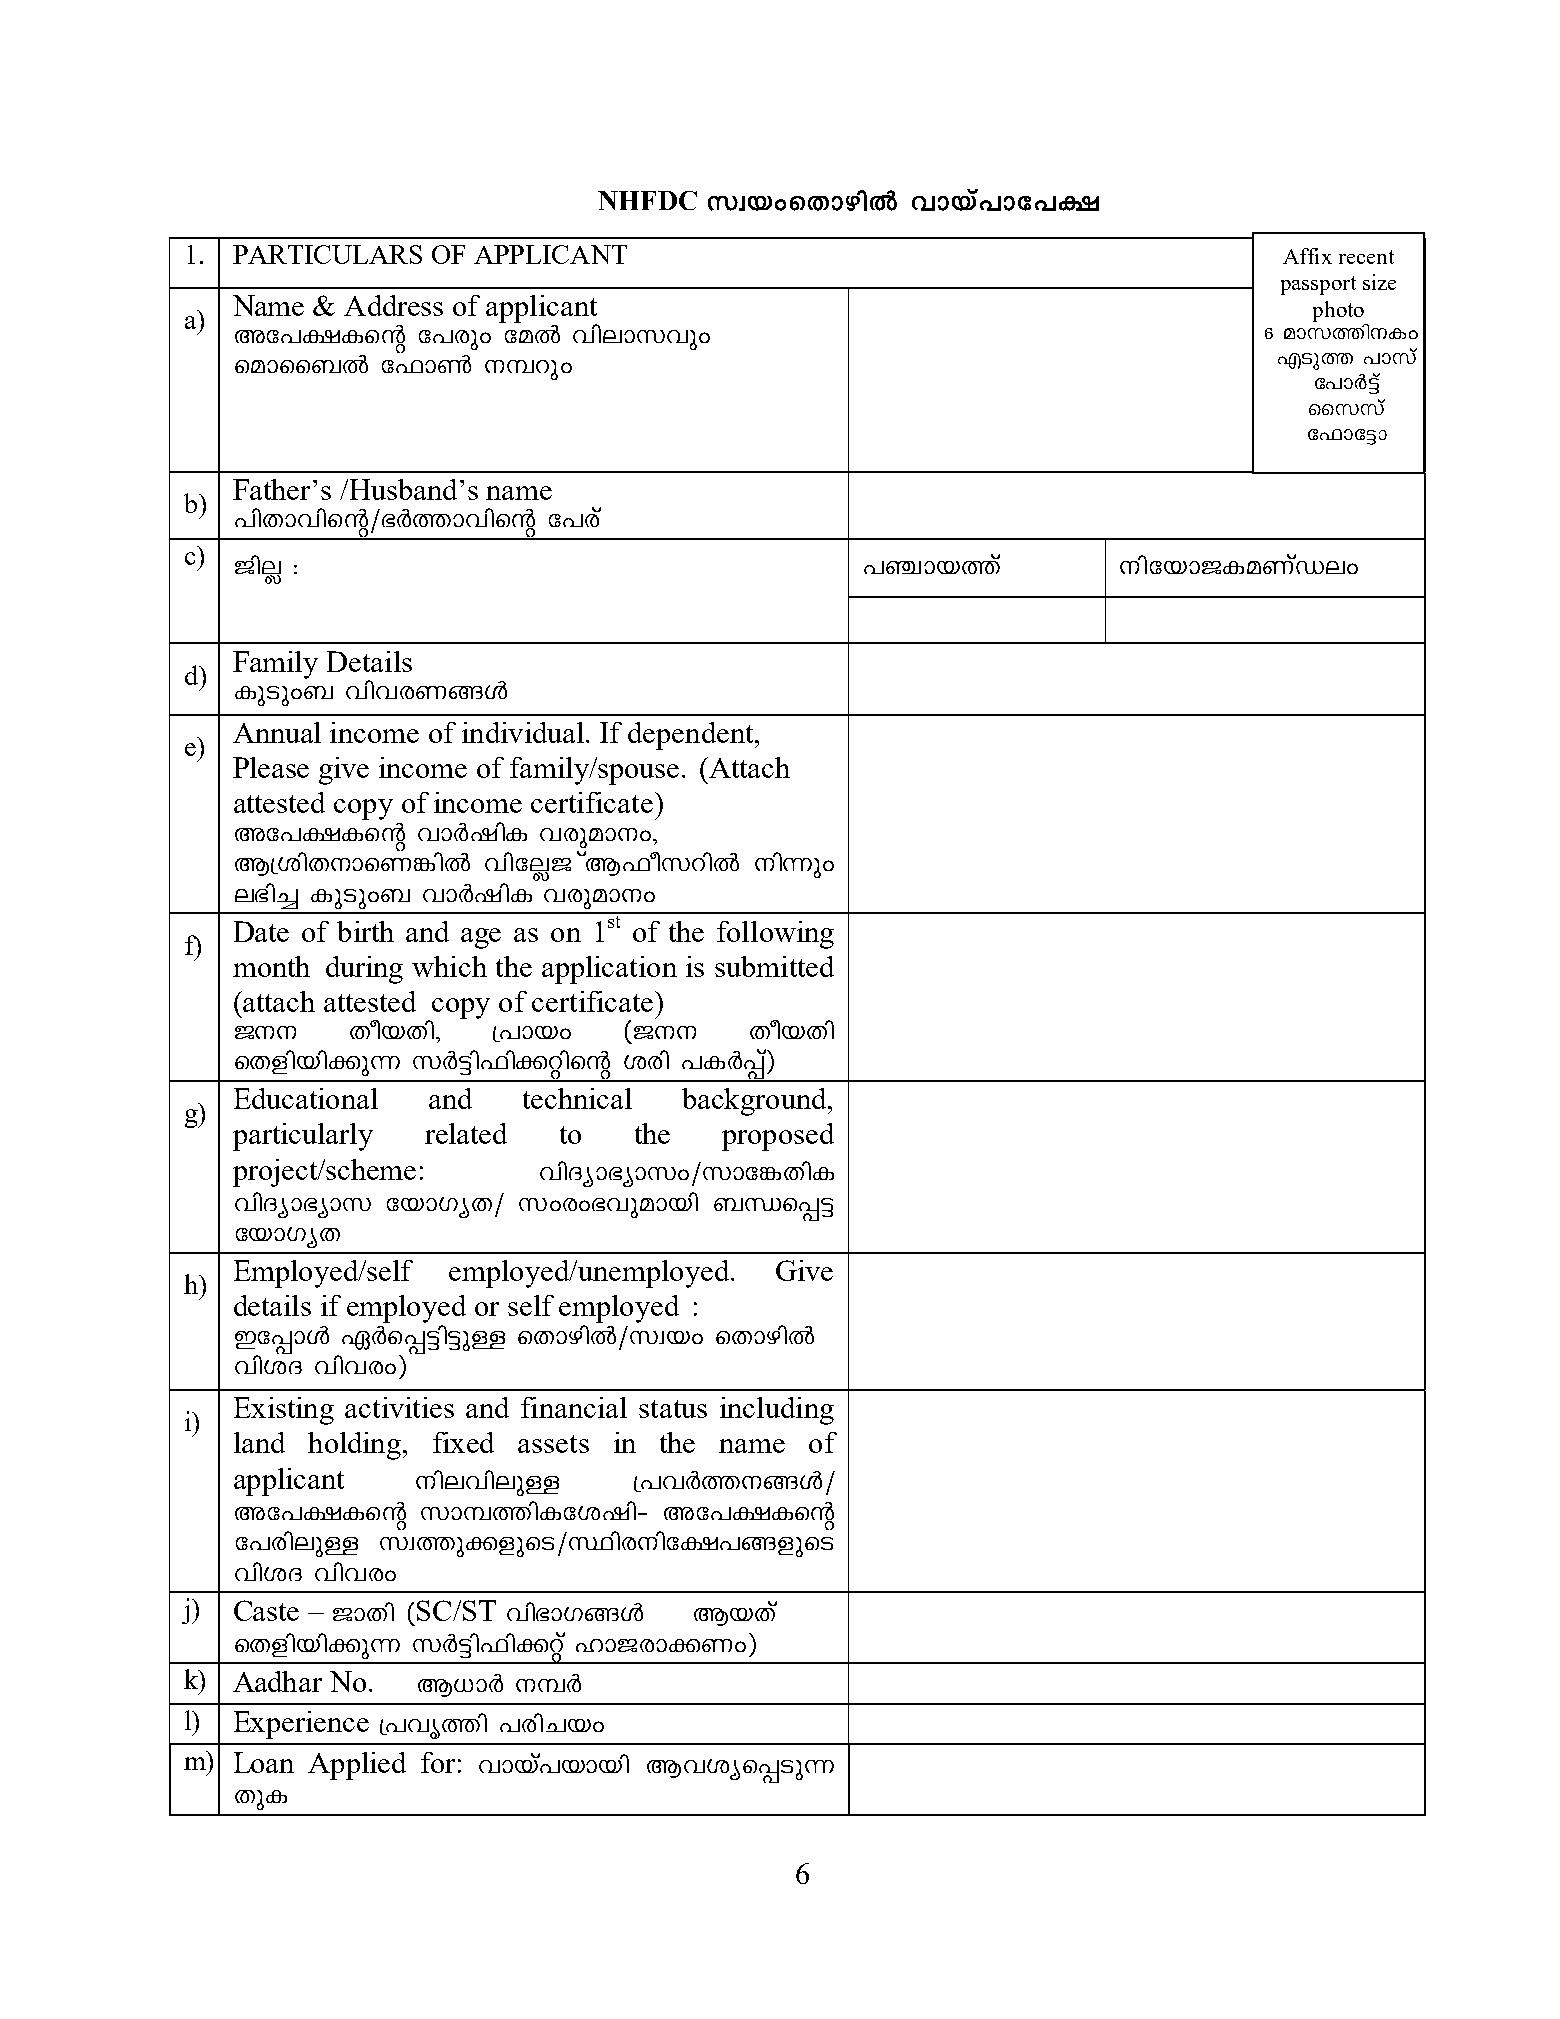 The image size is (1560, 2019). What do you see at coordinates (1307, 256) in the screenshot?
I see `Affix` at bounding box center [1307, 256].
